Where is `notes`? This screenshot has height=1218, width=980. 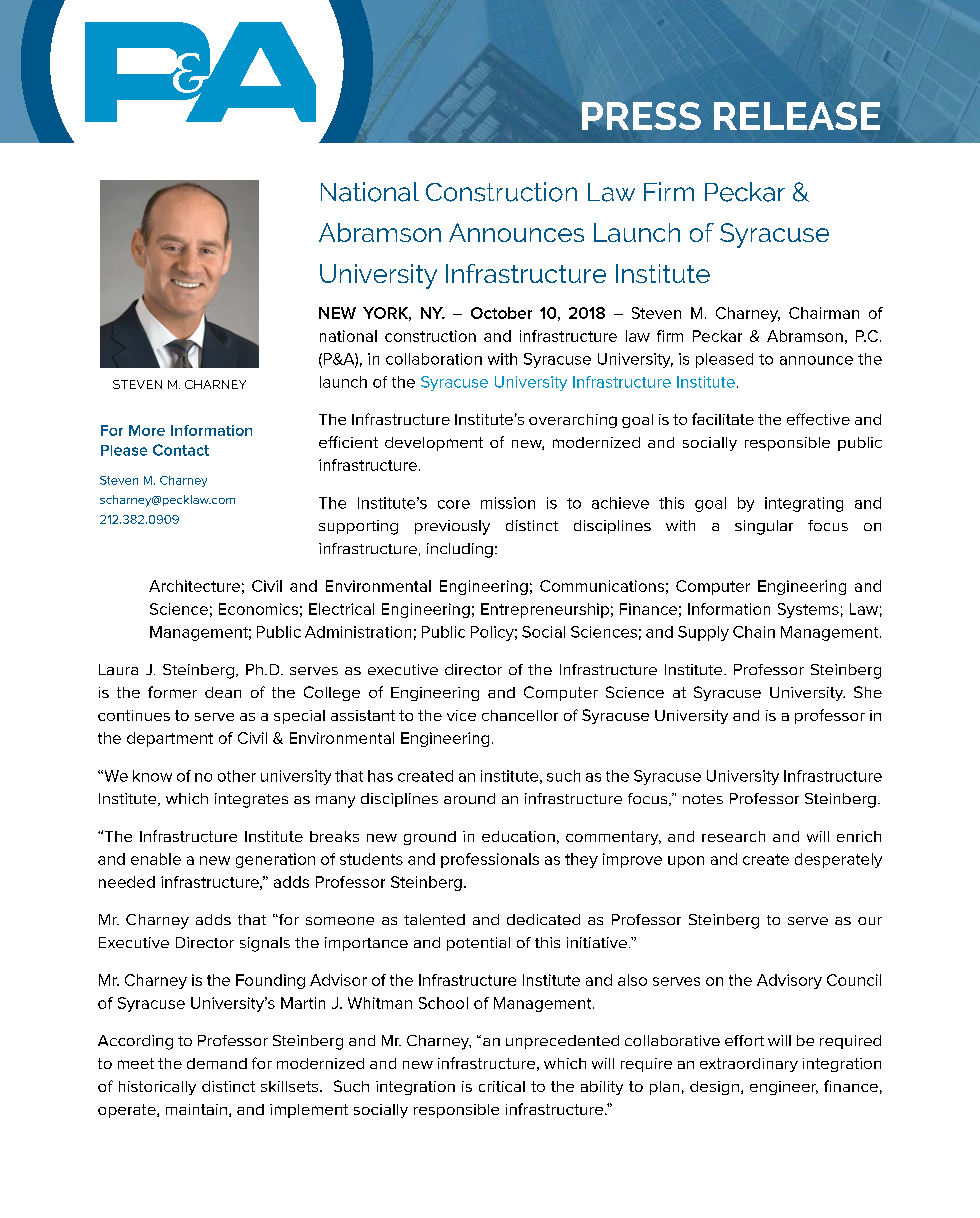
notes is located at coordinates (703, 799).
